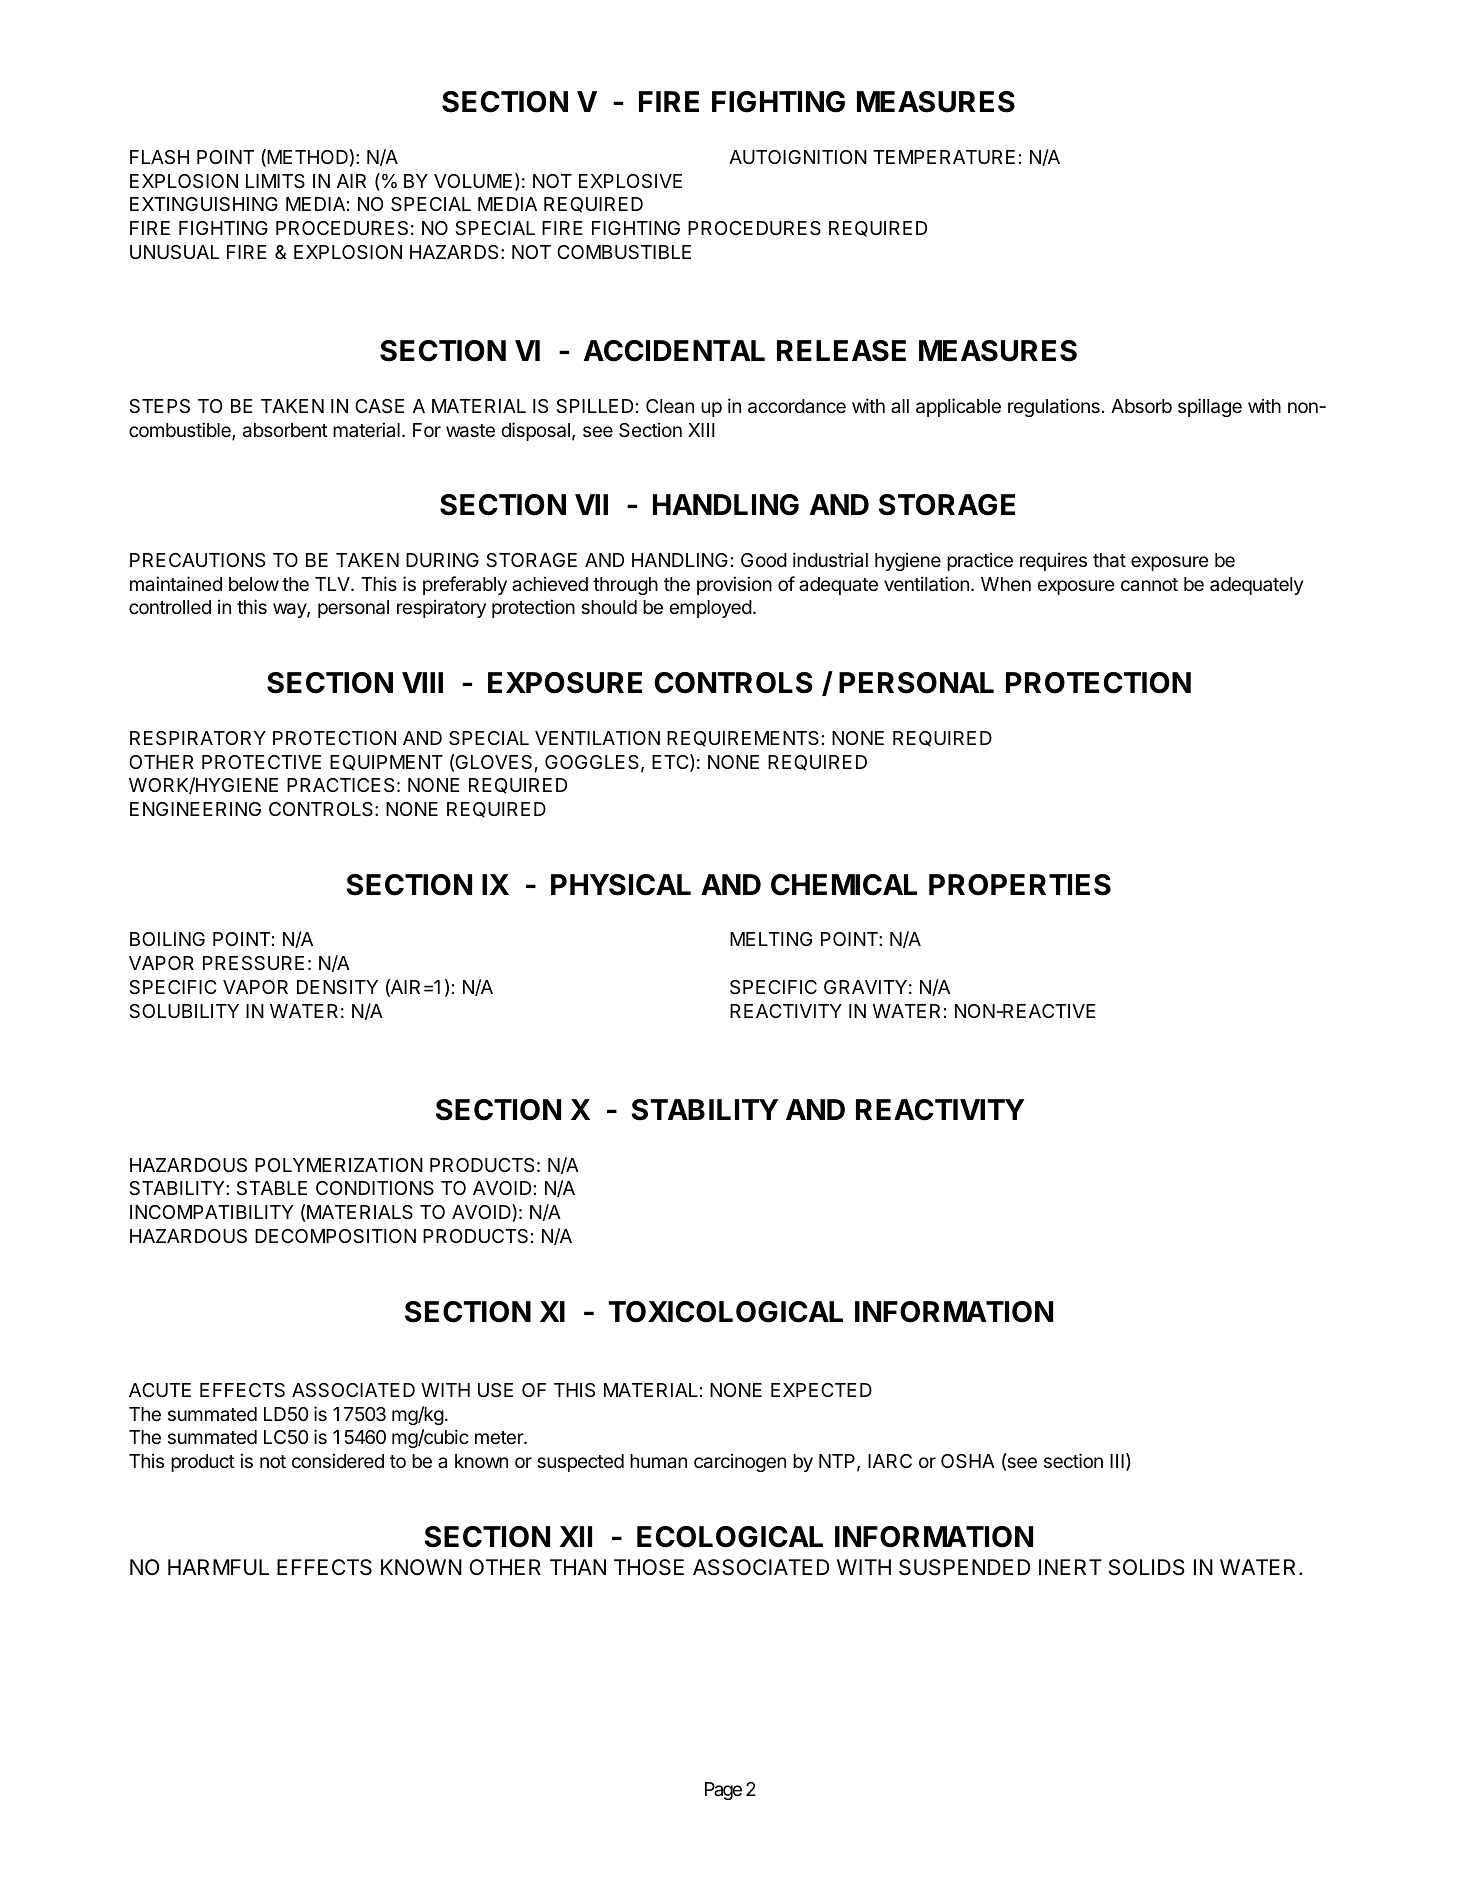 This page has height=1887, width=1458. Describe the element at coordinates (944, 157) in the page. I see `TEMPERATURE` at that location.
